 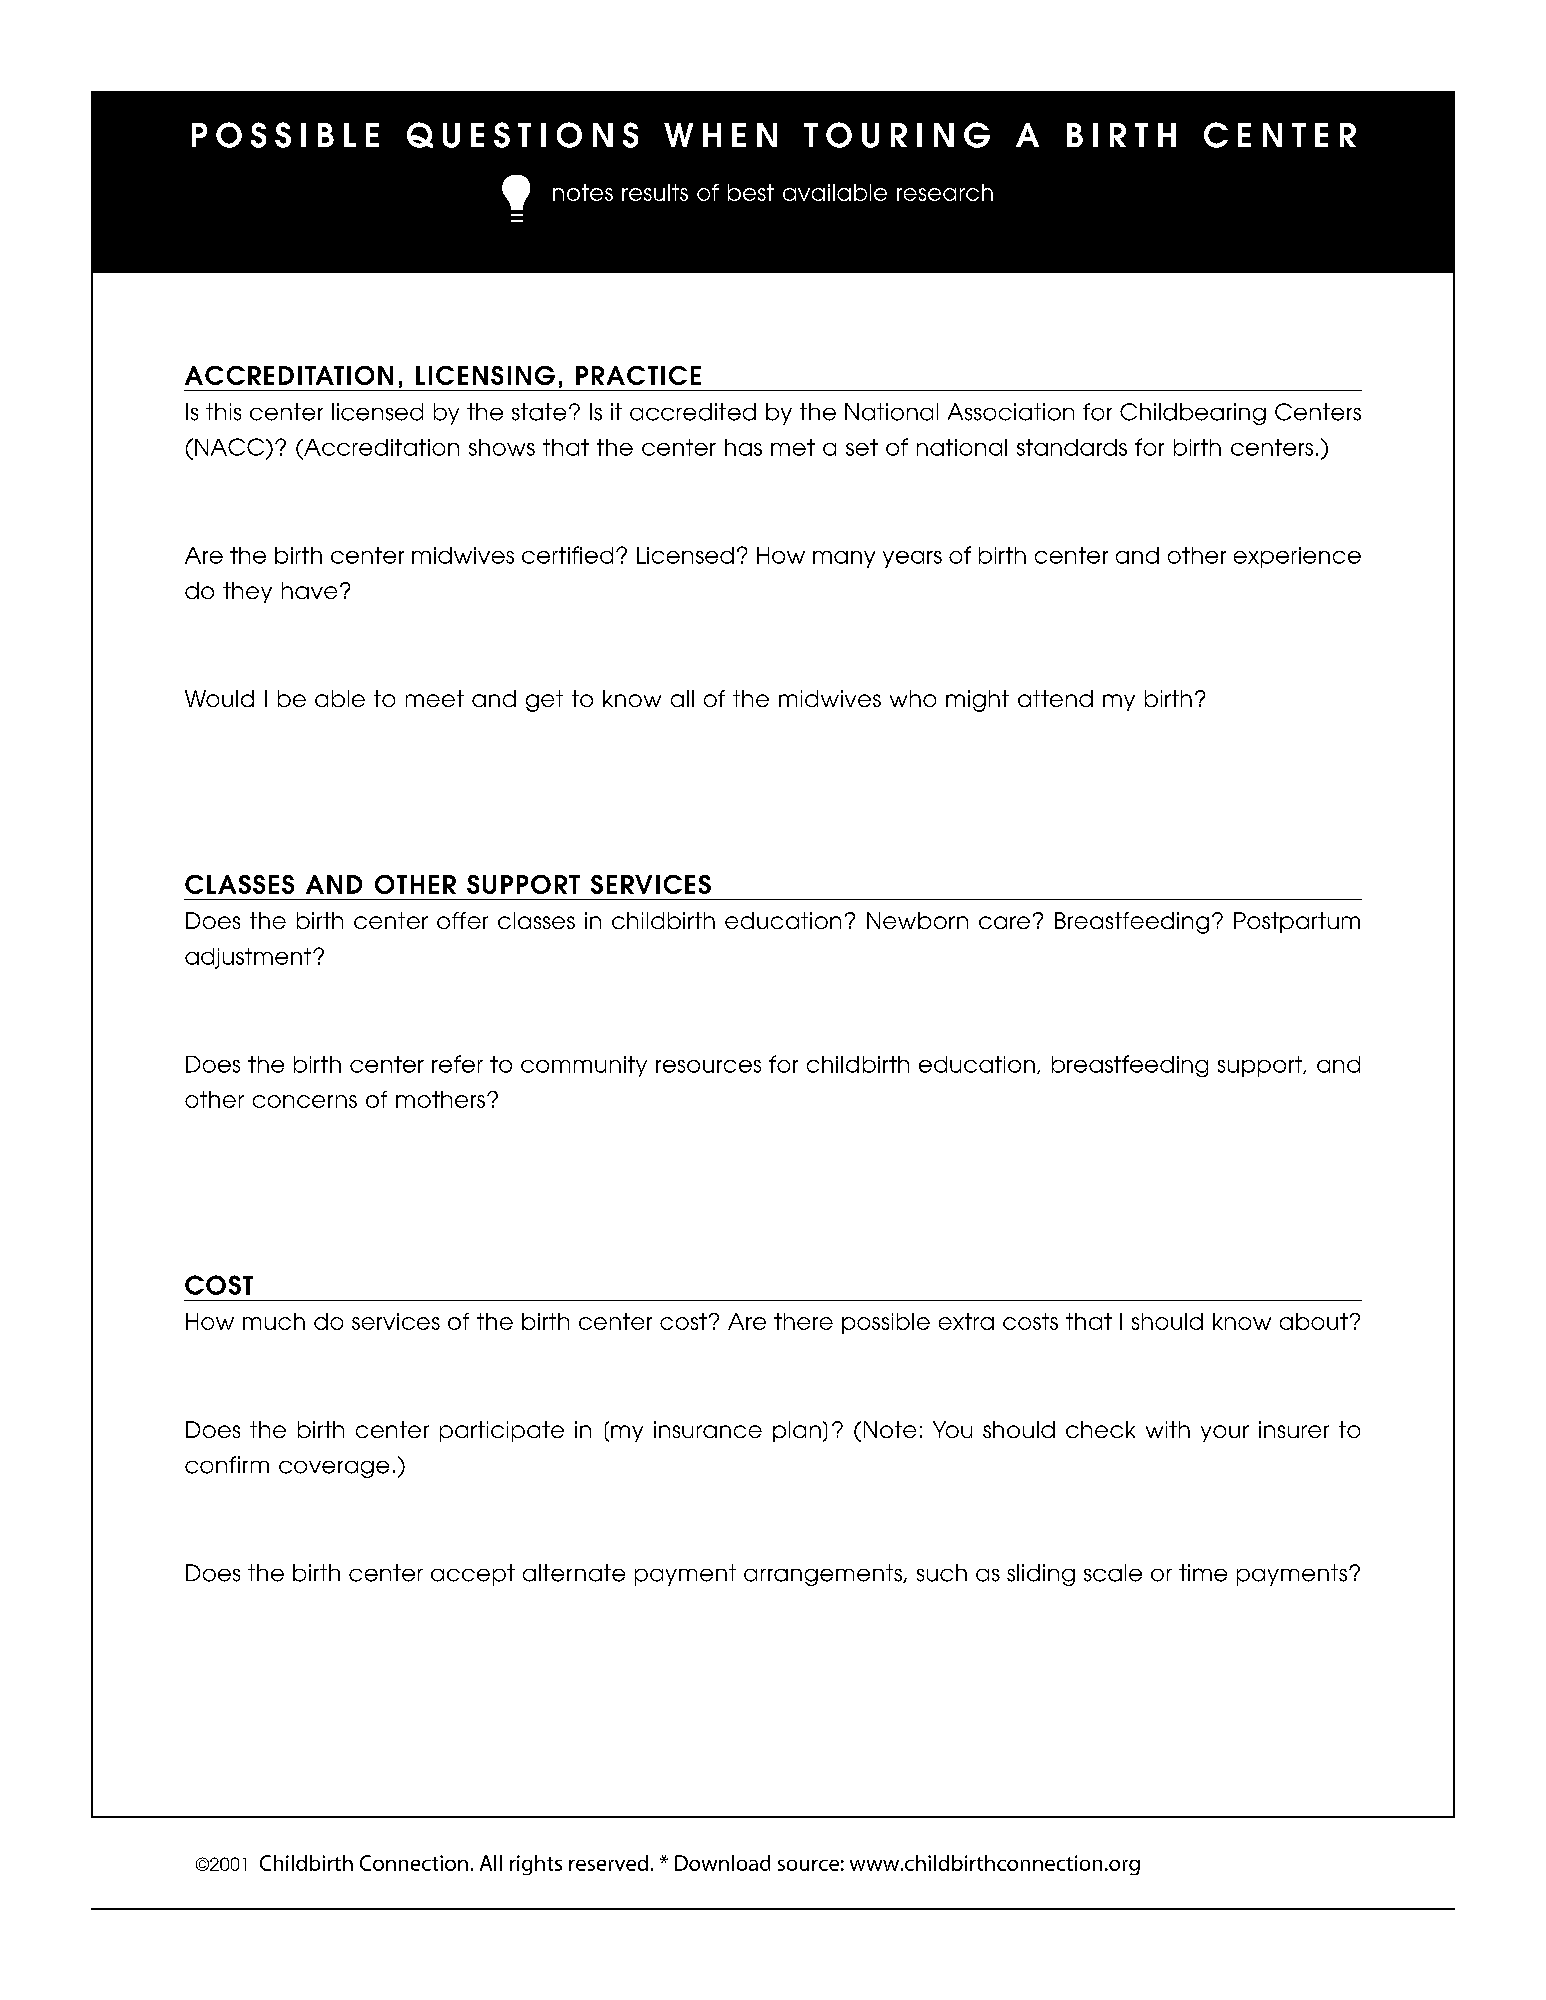 I want to click on best, so click(x=751, y=192).
